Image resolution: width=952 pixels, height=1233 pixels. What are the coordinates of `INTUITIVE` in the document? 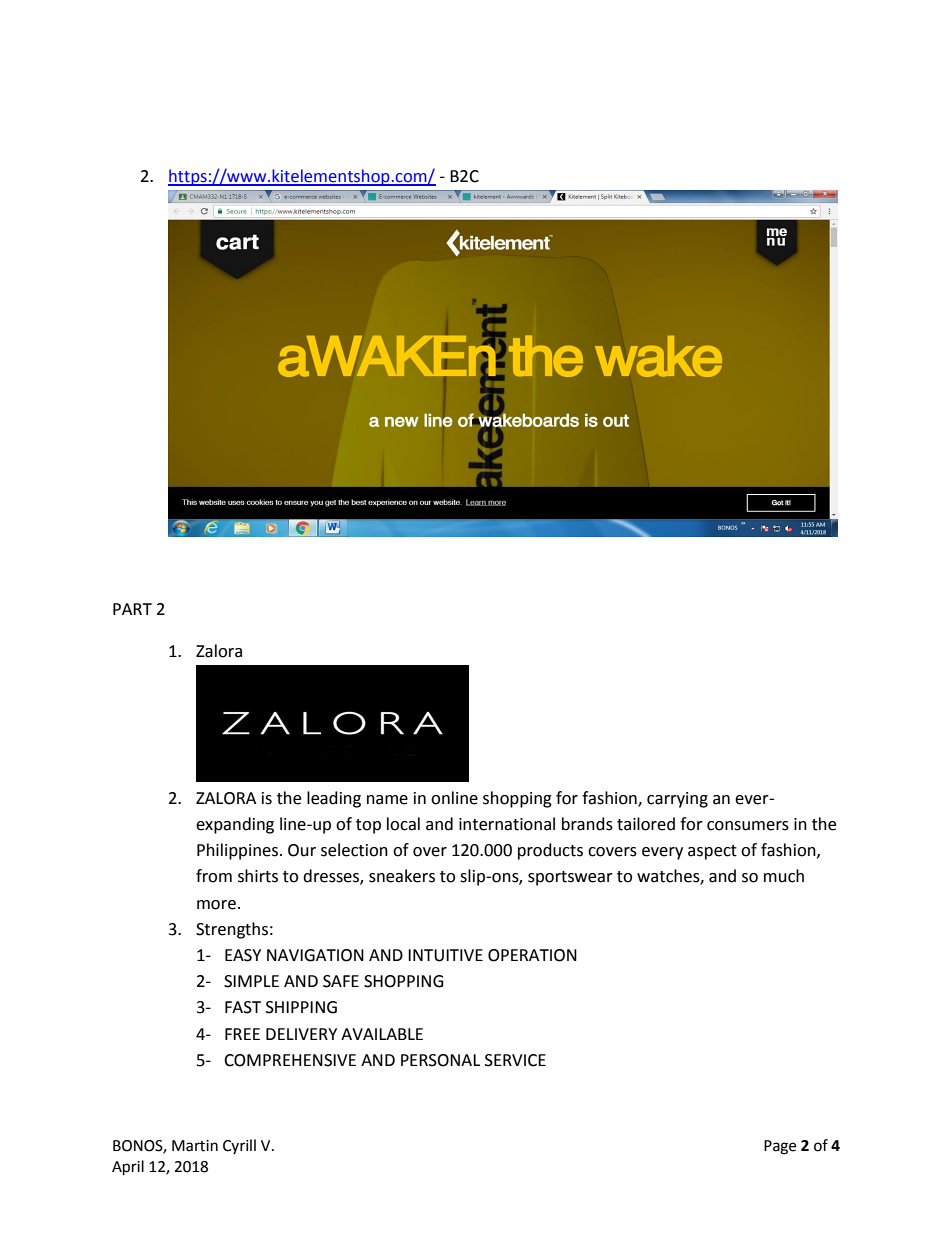 It's located at (445, 955).
